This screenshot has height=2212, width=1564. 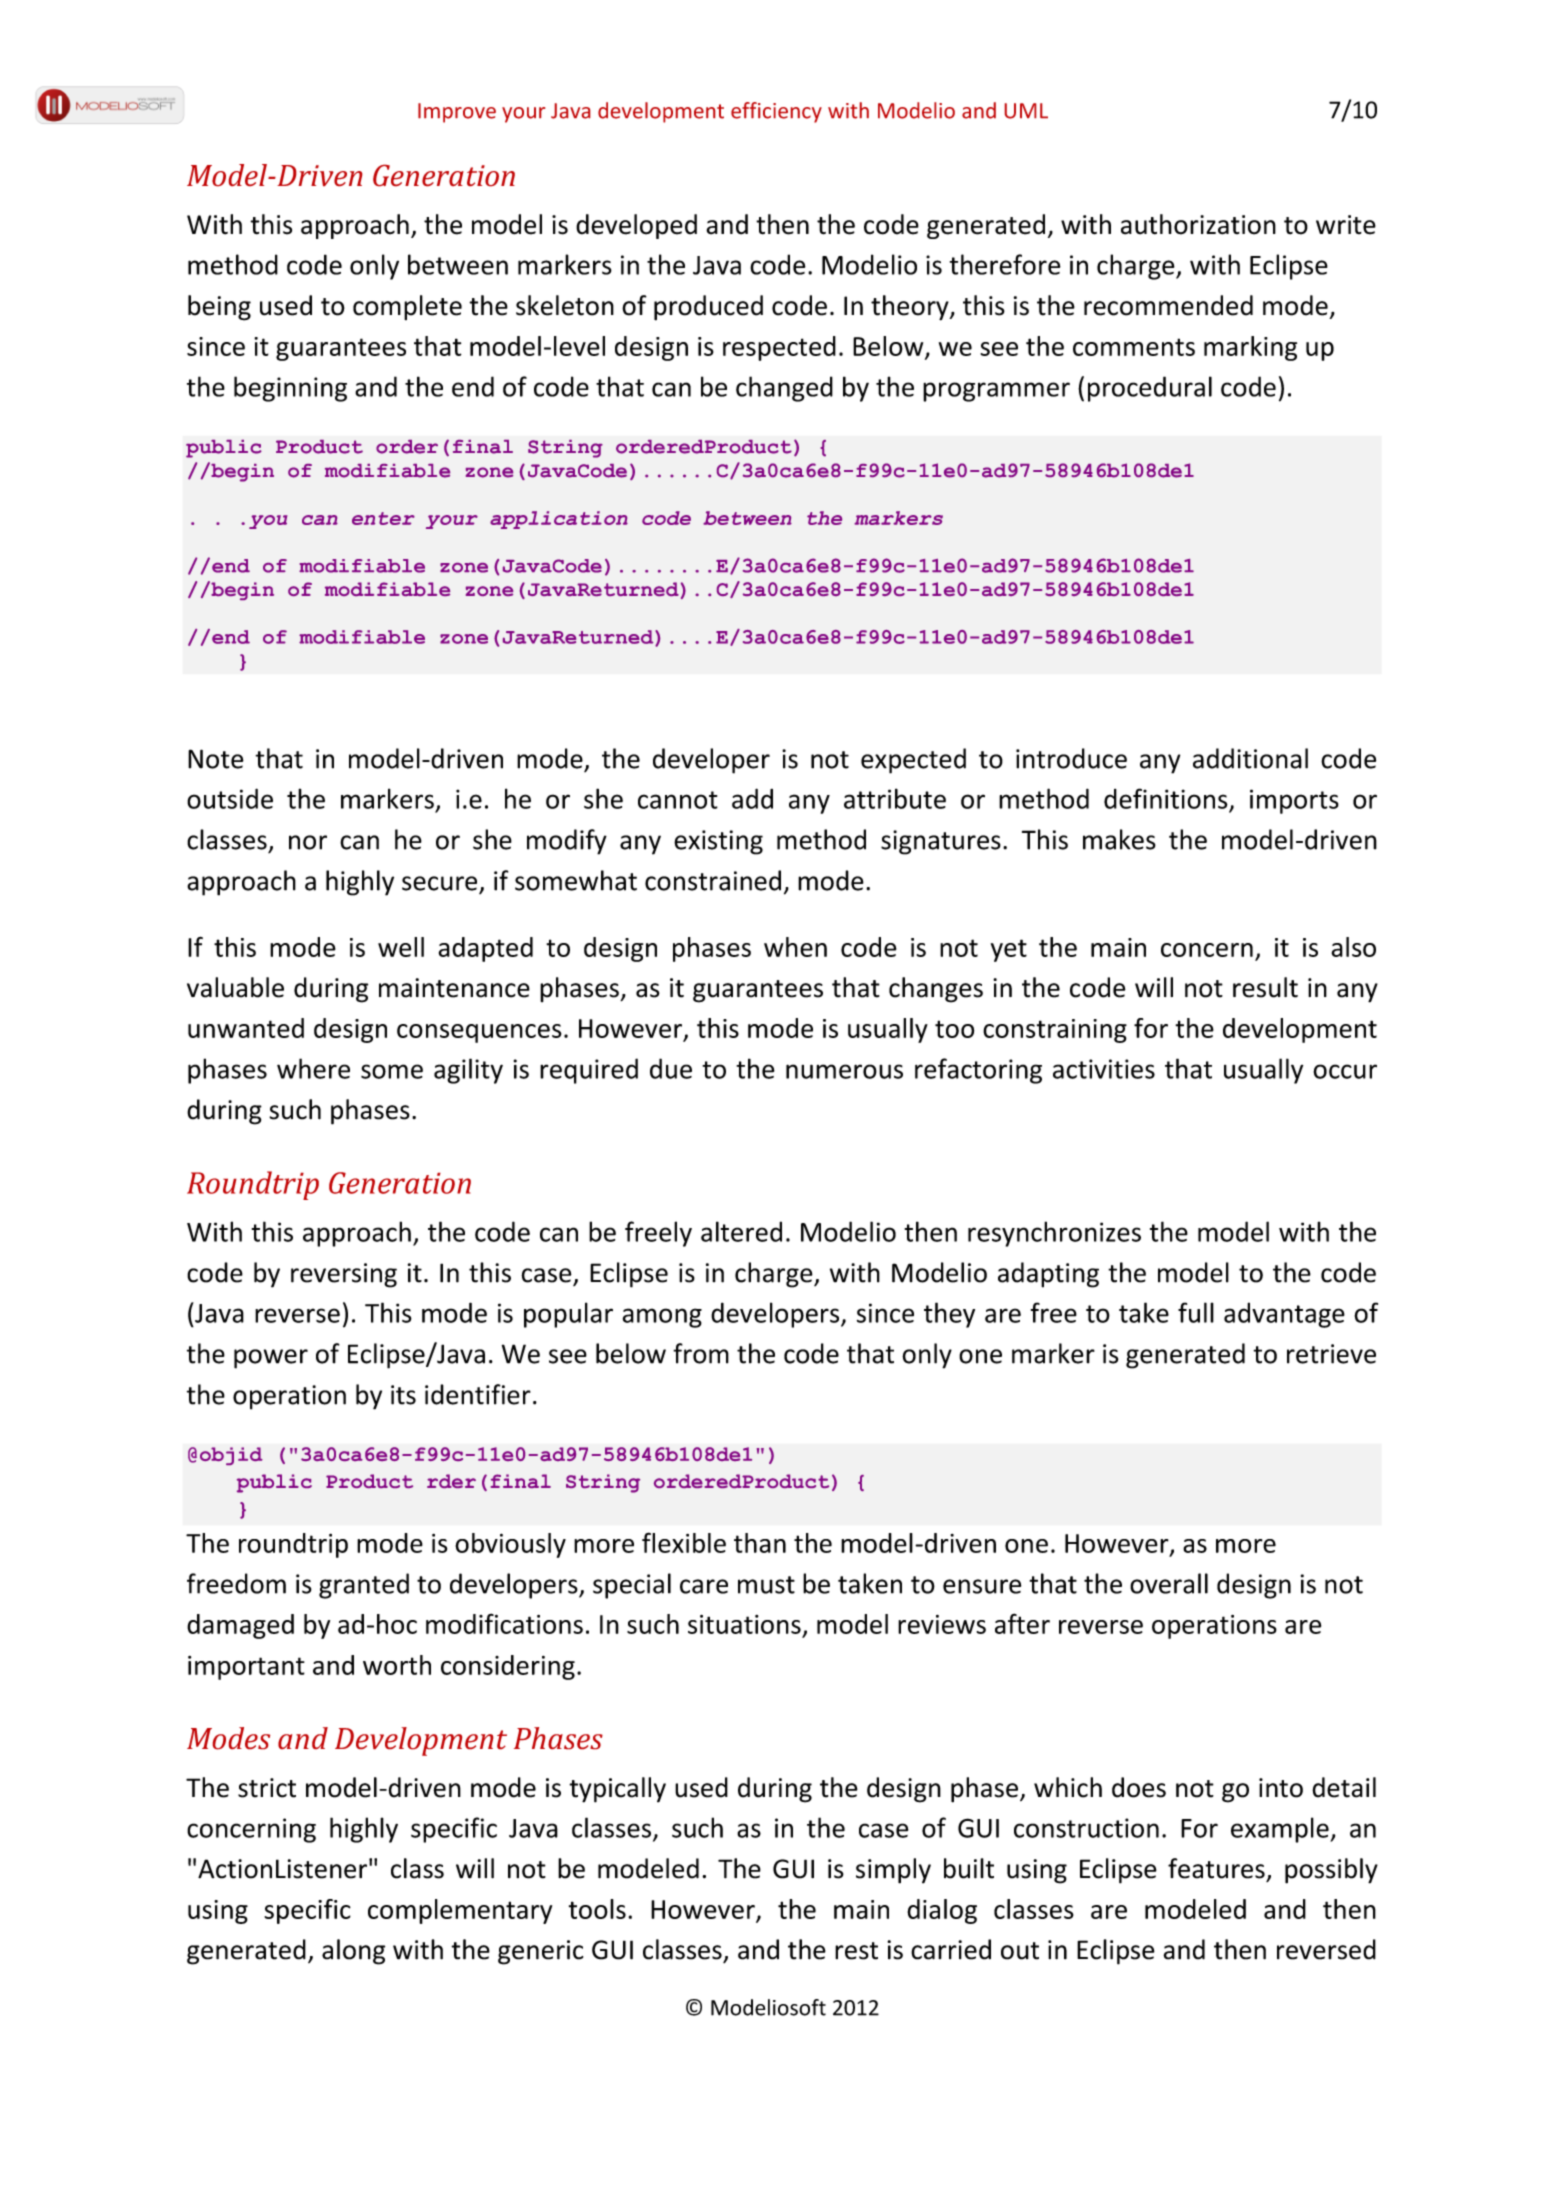 What do you see at coordinates (353, 1952) in the screenshot?
I see `along` at bounding box center [353, 1952].
